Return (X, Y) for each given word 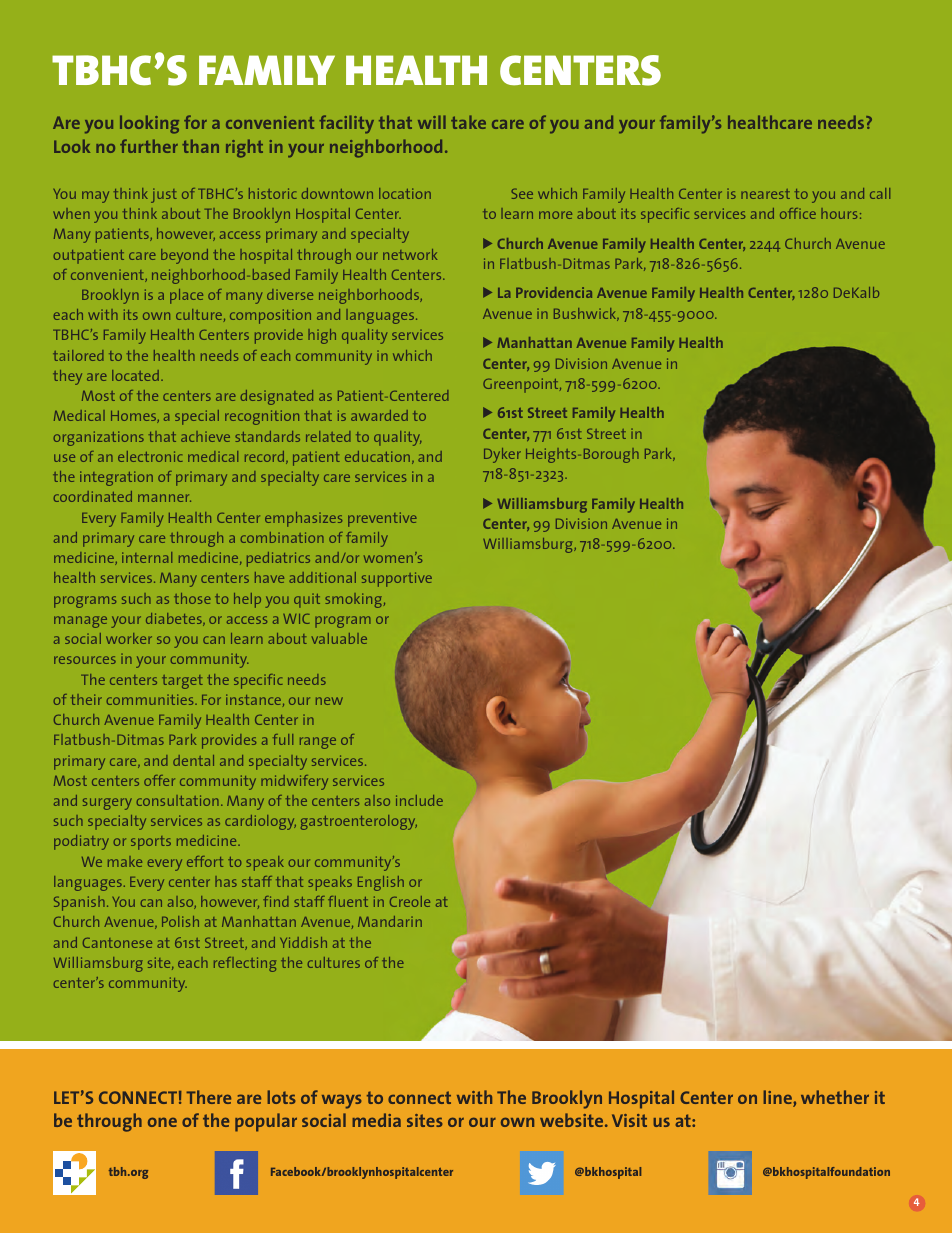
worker (129, 638)
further (149, 146)
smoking (353, 600)
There (208, 1097)
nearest (765, 194)
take (468, 122)
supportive (397, 579)
